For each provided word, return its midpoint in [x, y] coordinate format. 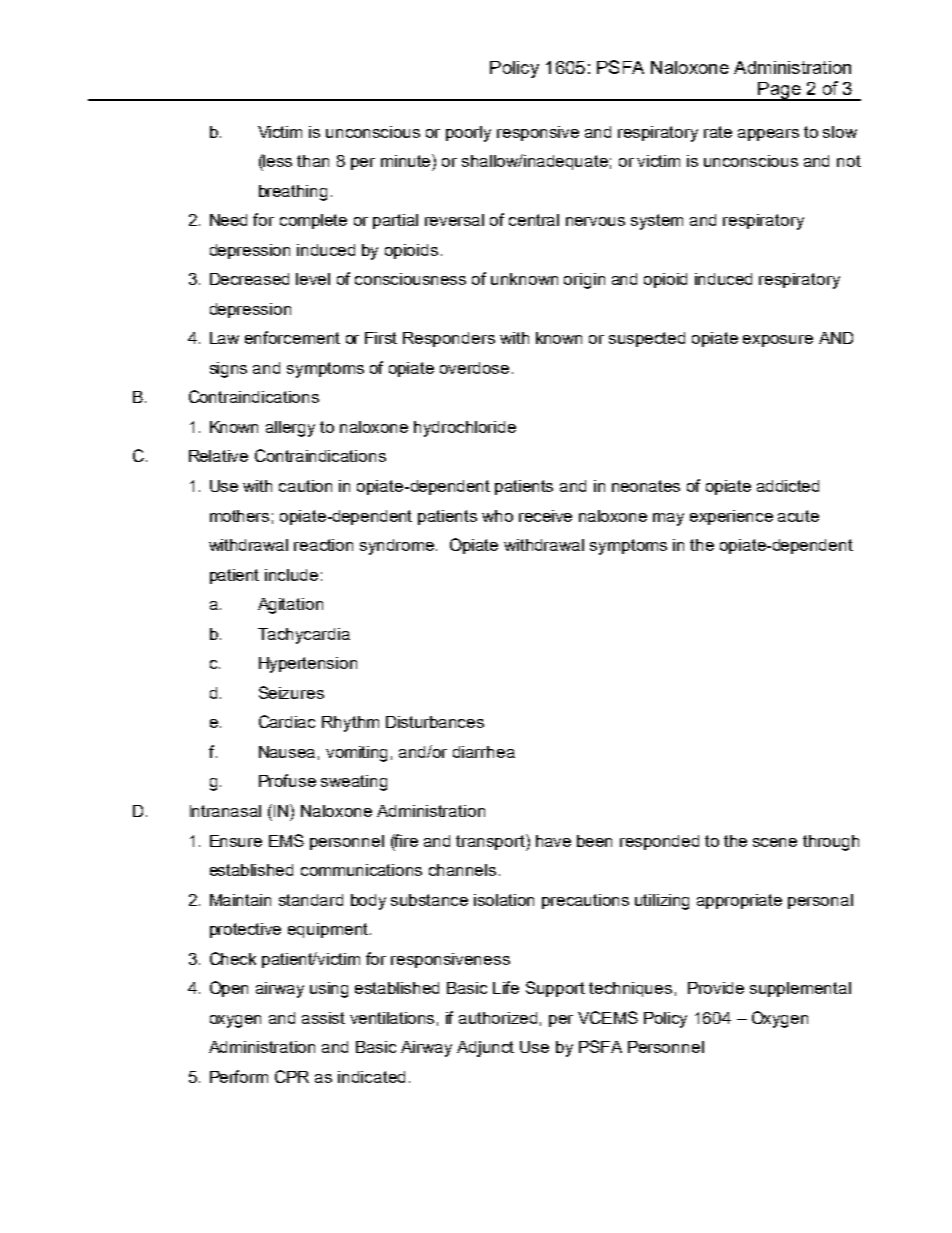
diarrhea [484, 752]
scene [775, 842]
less [277, 160]
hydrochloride [465, 429]
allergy [290, 429]
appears [768, 135]
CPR [292, 1076]
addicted [788, 486]
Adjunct [485, 1049]
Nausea [287, 752]
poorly [468, 134]
